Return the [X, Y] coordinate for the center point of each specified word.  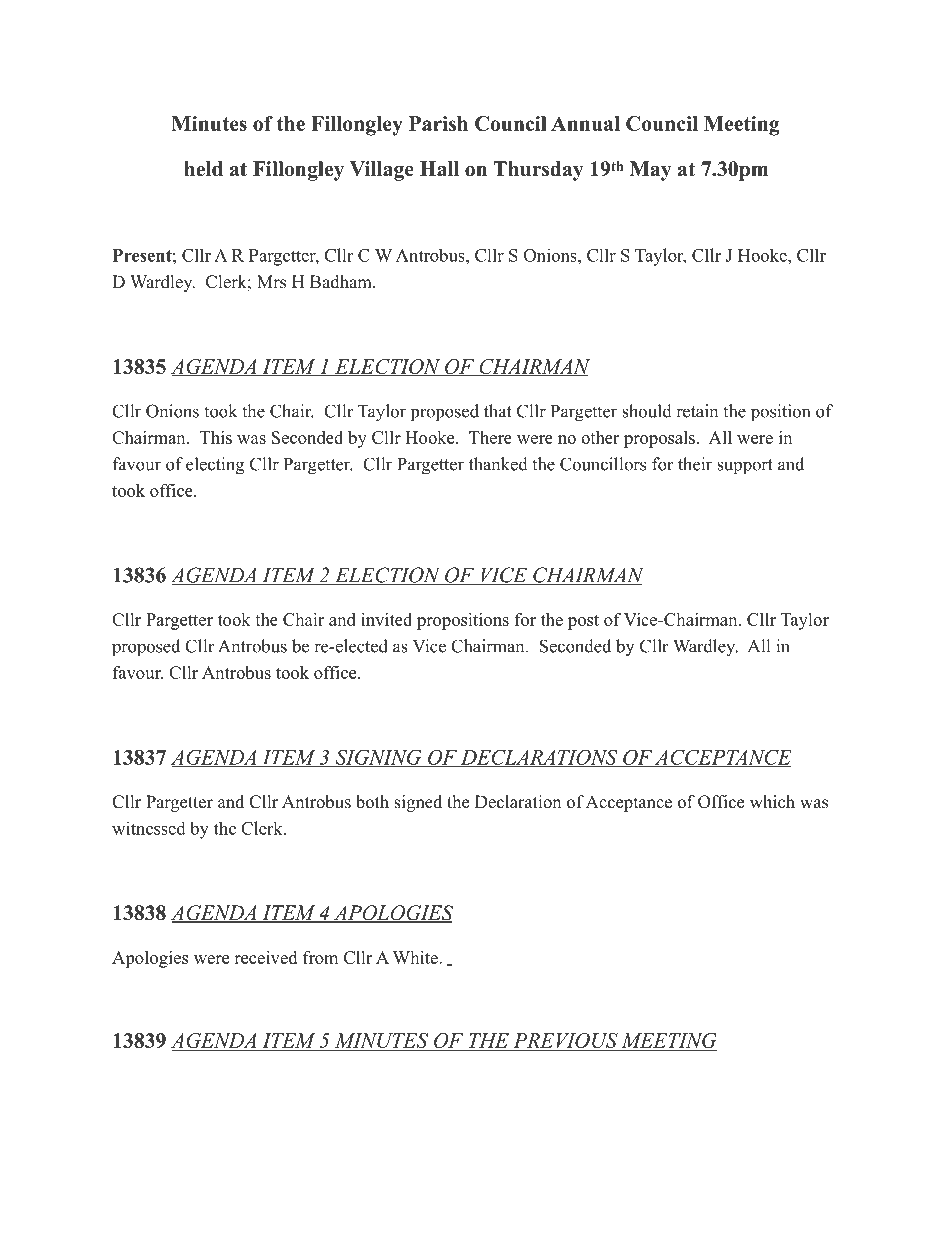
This [216, 437]
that [498, 411]
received [265, 957]
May [651, 171]
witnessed [149, 828]
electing [215, 466]
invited [386, 619]
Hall [439, 168]
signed [418, 803]
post [583, 622]
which [772, 802]
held [203, 169]
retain [697, 411]
